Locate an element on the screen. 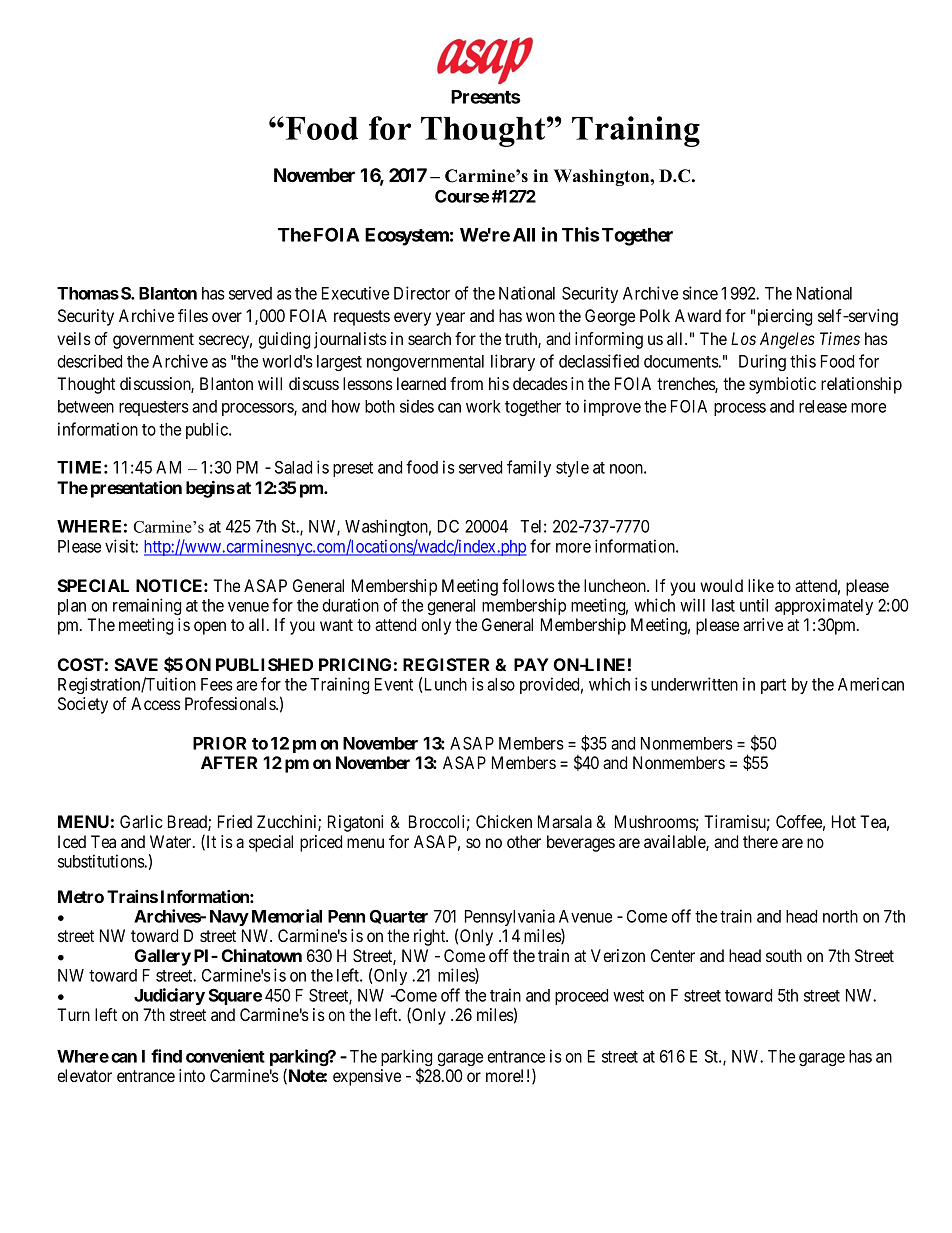 The image size is (952, 1233). files is located at coordinates (193, 315).
